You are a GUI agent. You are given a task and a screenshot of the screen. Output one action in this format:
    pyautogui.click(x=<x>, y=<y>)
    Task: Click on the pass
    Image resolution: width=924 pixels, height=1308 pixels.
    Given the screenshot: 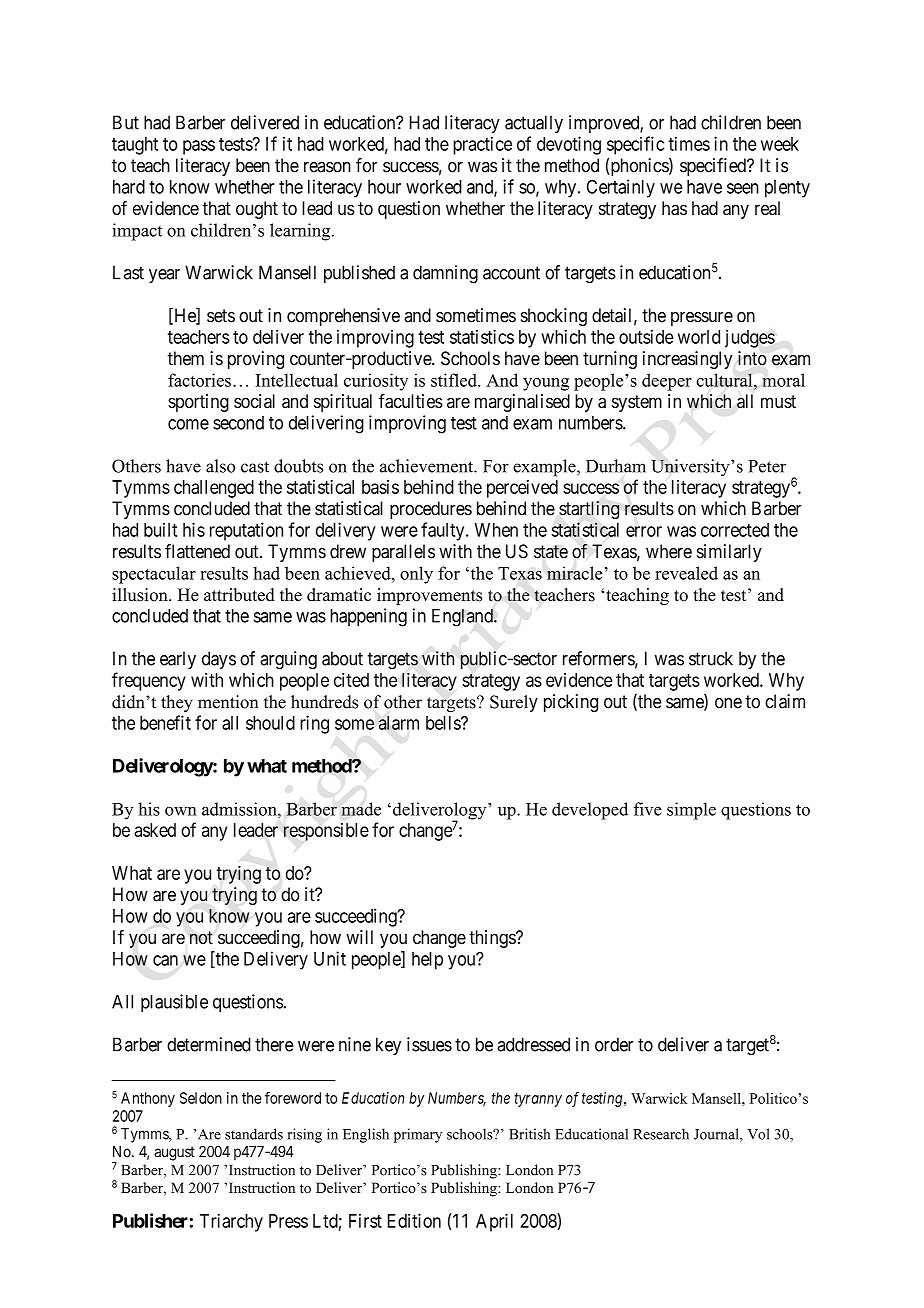 What is the action you would take?
    pyautogui.click(x=199, y=147)
